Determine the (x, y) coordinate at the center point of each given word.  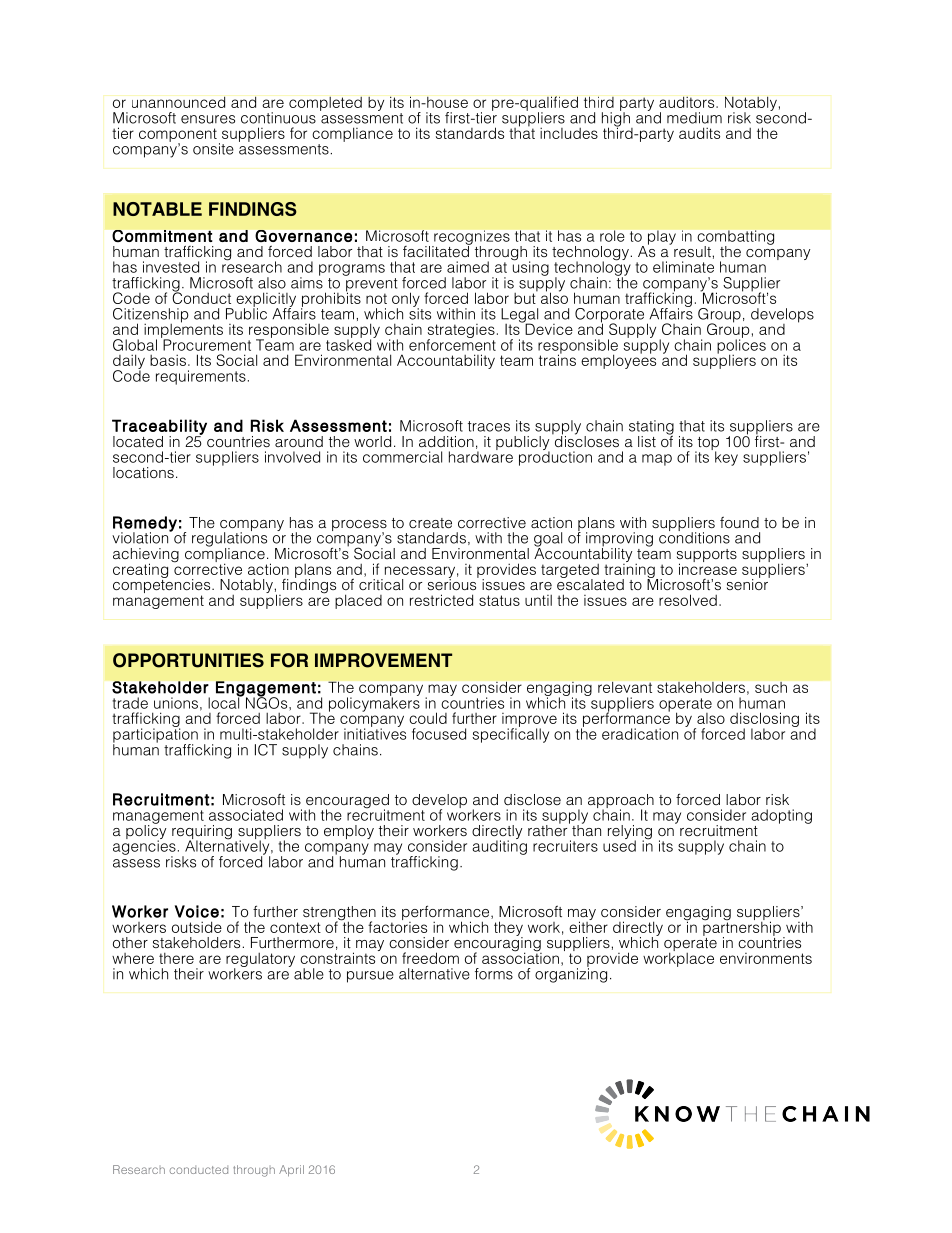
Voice (197, 911)
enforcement (452, 344)
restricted (441, 600)
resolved (688, 600)
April (291, 1171)
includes (569, 133)
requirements (201, 377)
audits (699, 133)
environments (766, 958)
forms (494, 974)
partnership (741, 928)
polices (741, 346)
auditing (499, 846)
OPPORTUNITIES (188, 660)
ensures (208, 119)
